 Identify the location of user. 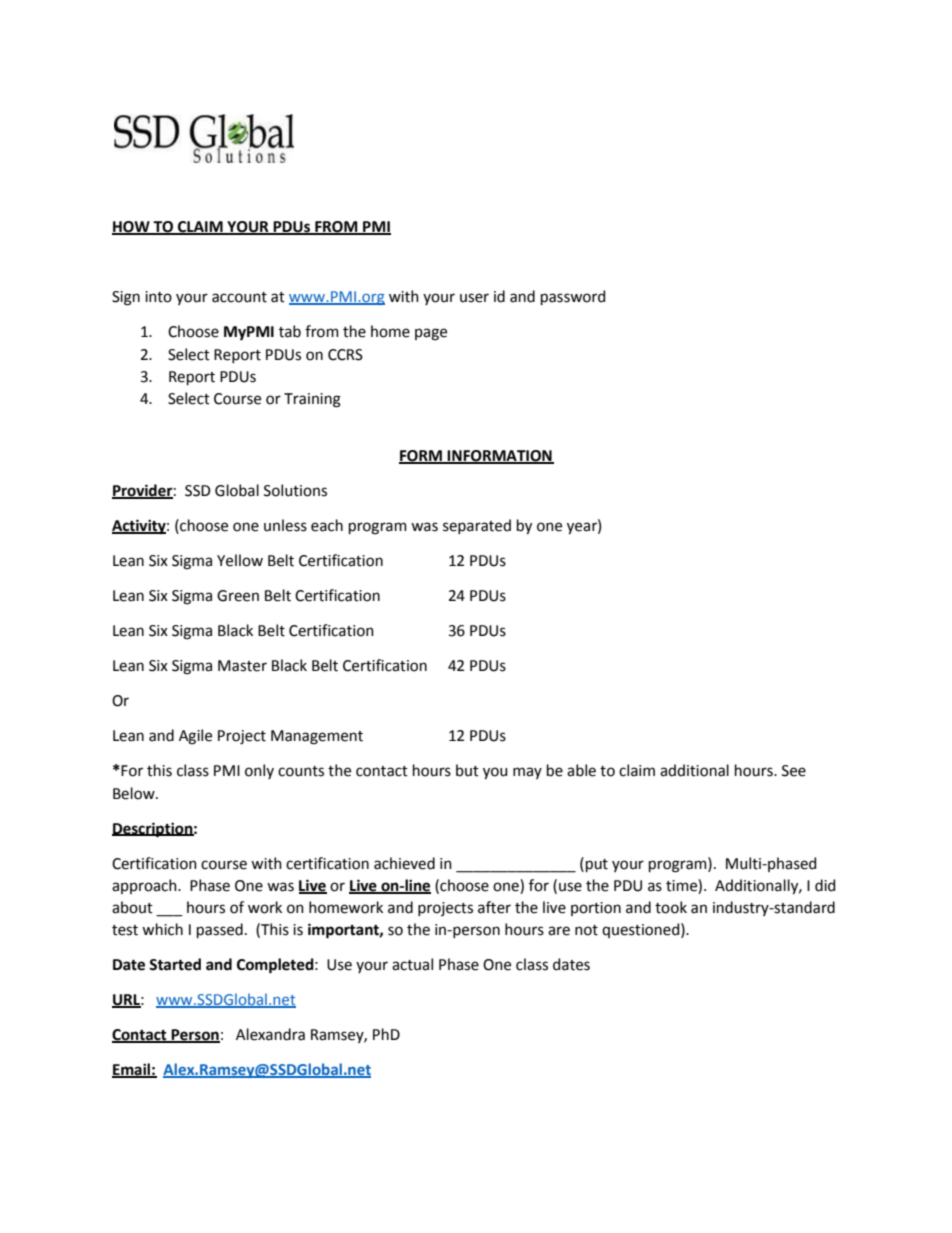
(474, 298).
